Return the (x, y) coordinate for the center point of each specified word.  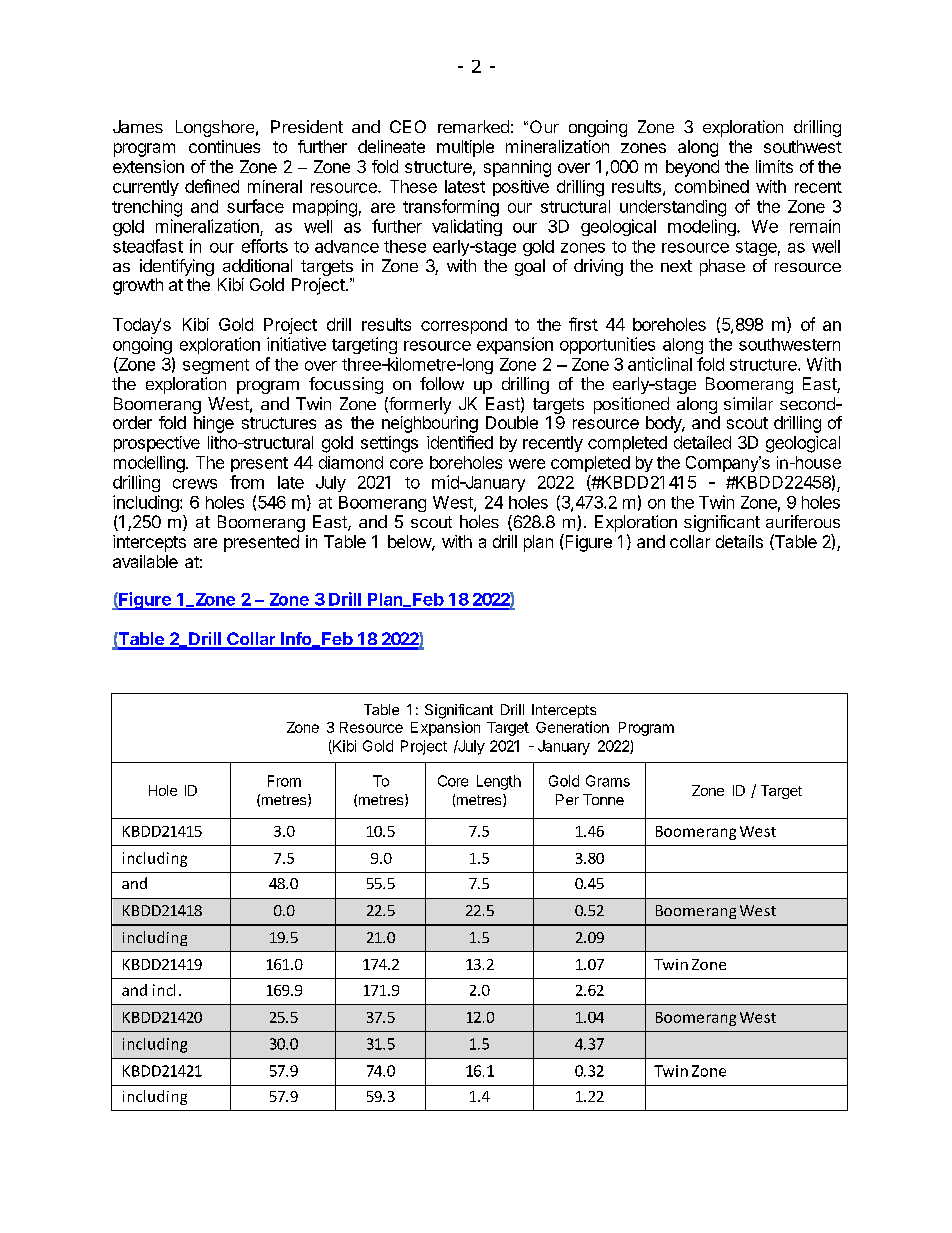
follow (442, 383)
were (527, 464)
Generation (572, 727)
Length (499, 782)
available (145, 561)
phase (722, 267)
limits (774, 166)
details (739, 541)
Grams (608, 781)
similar (748, 403)
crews (195, 484)
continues (224, 146)
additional (257, 265)
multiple (465, 148)
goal (530, 267)
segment (216, 366)
